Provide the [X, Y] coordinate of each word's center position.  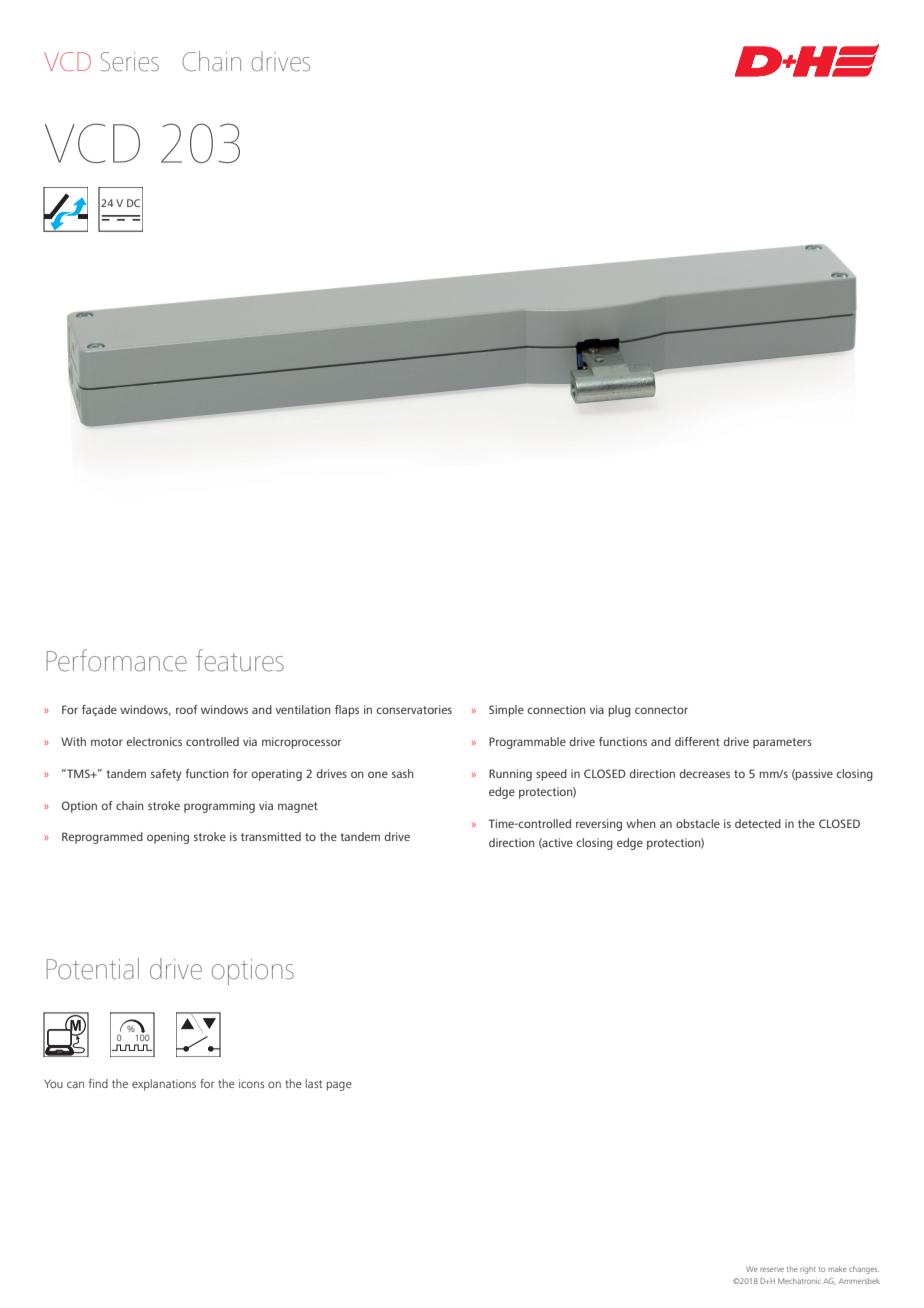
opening [168, 838]
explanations [164, 1085]
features [240, 660]
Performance [116, 660]
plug [619, 711]
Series [130, 62]
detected [758, 823]
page [339, 1086]
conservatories [414, 709]
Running [510, 775]
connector [661, 710]
